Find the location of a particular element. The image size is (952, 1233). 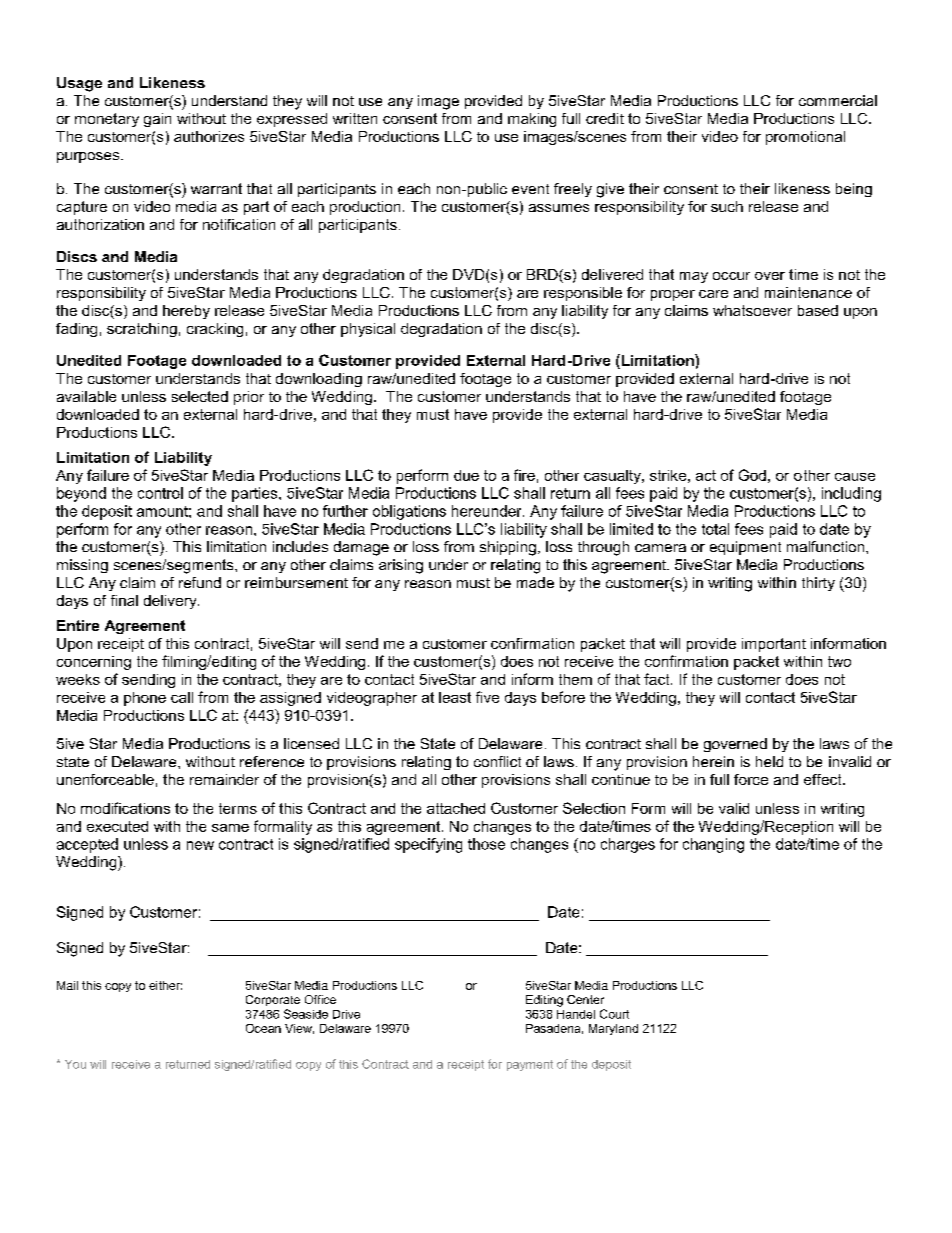

promotional is located at coordinates (805, 138).
